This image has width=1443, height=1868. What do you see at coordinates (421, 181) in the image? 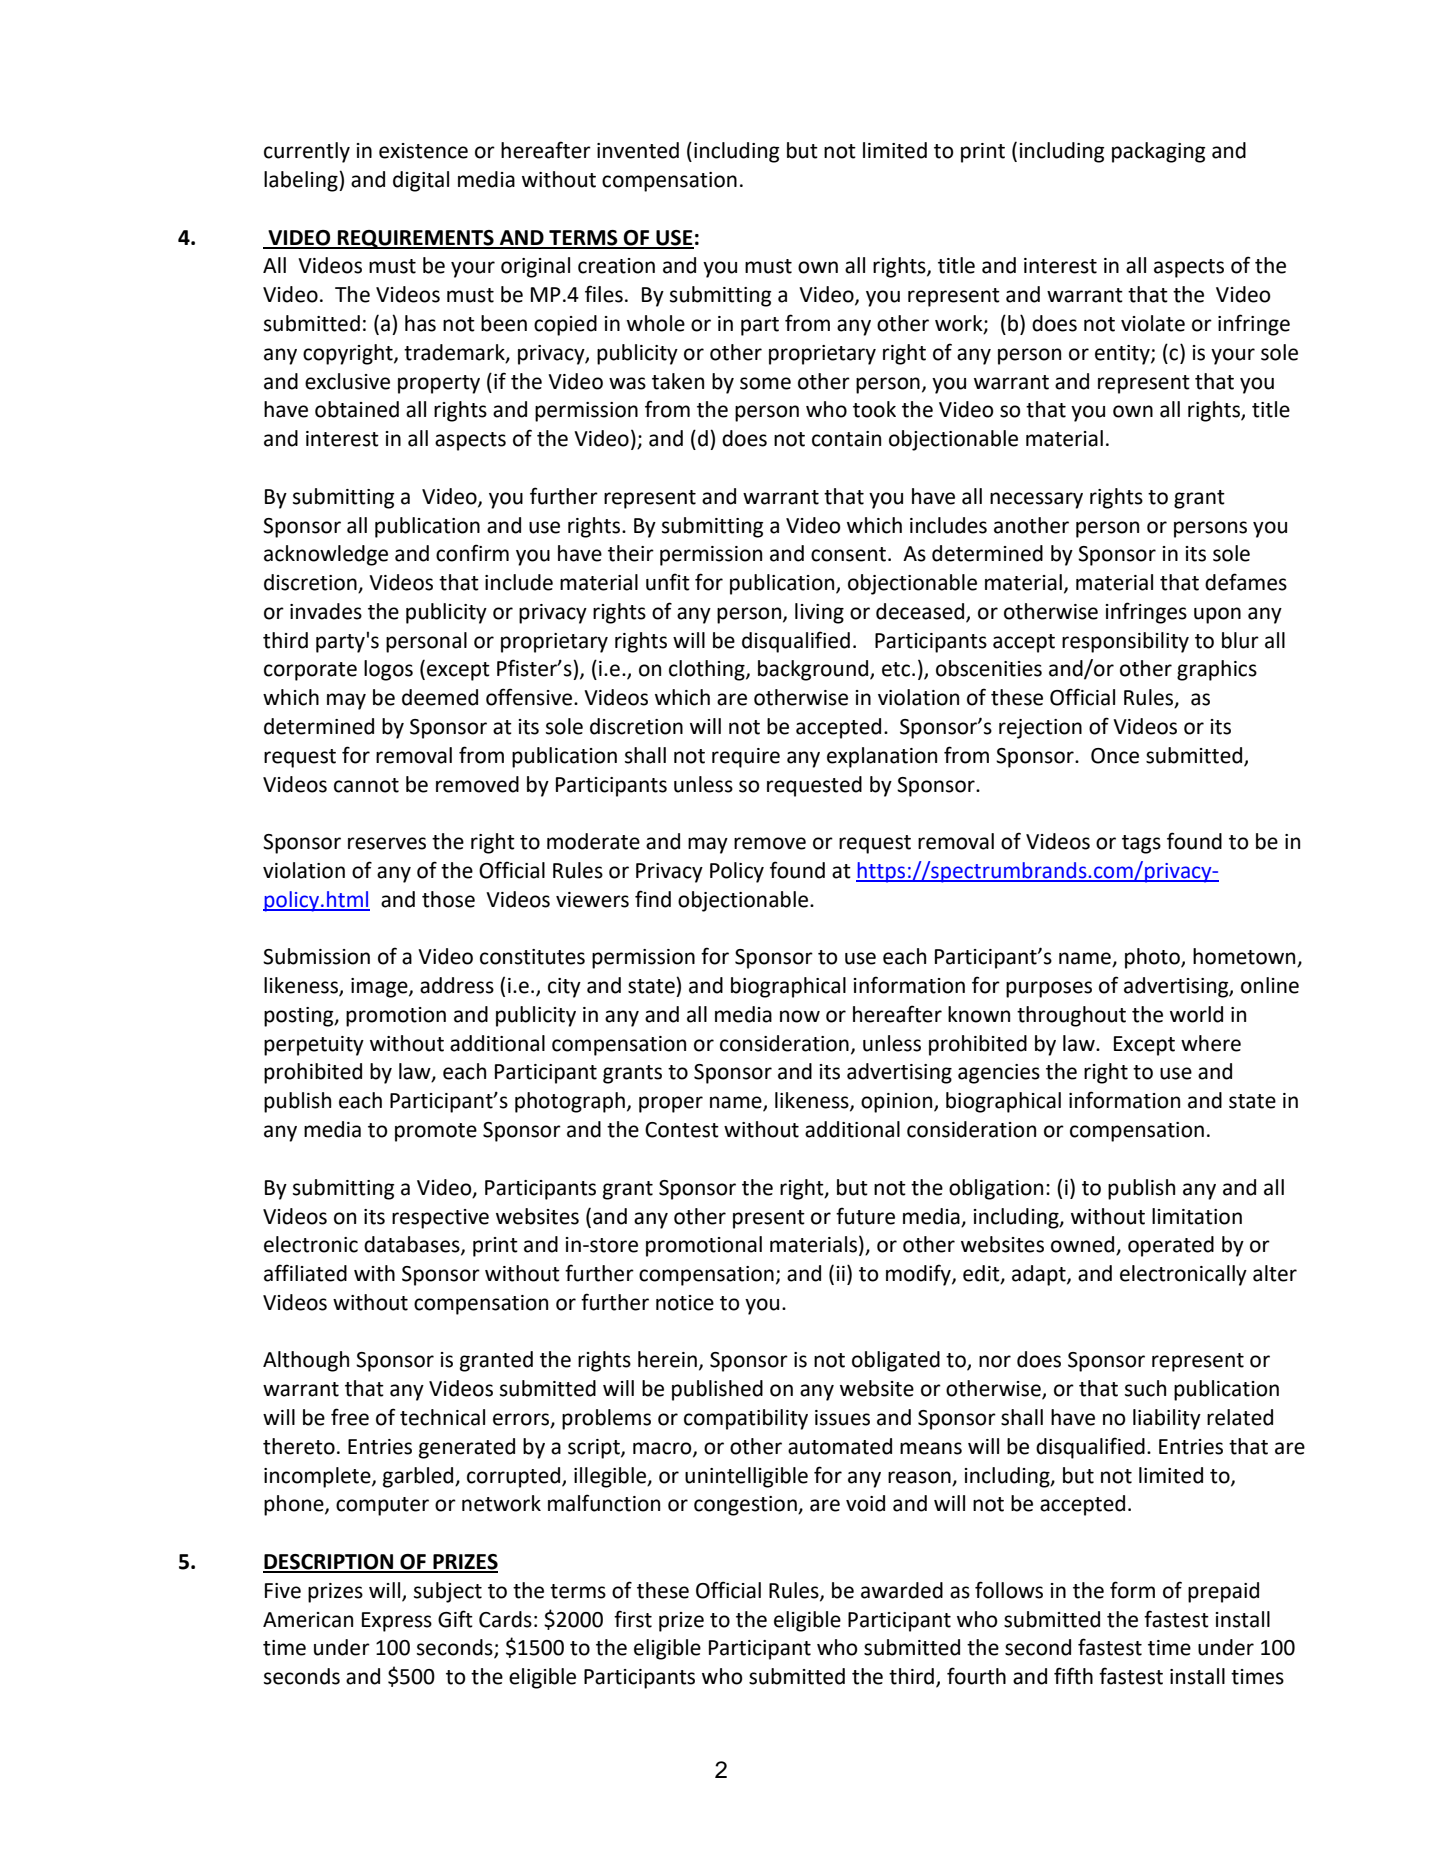
I see `digital` at bounding box center [421, 181].
